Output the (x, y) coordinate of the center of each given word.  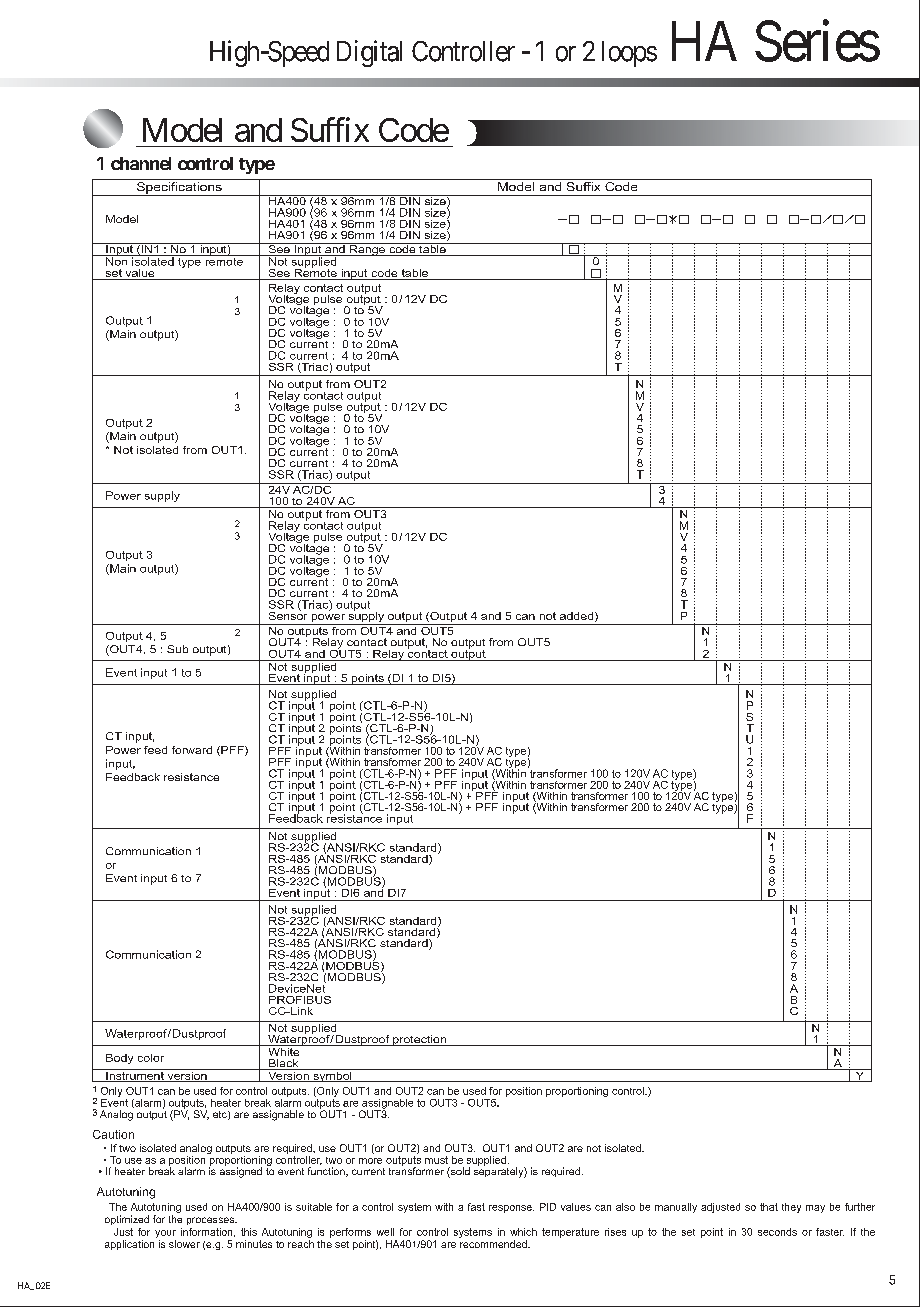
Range (367, 249)
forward (192, 750)
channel (141, 163)
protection (419, 1040)
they (791, 1208)
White (284, 1050)
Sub (177, 649)
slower (184, 1244)
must (436, 1160)
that (769, 1207)
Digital (369, 53)
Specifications (179, 187)
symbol (332, 1075)
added (578, 617)
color (151, 1058)
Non (117, 260)
